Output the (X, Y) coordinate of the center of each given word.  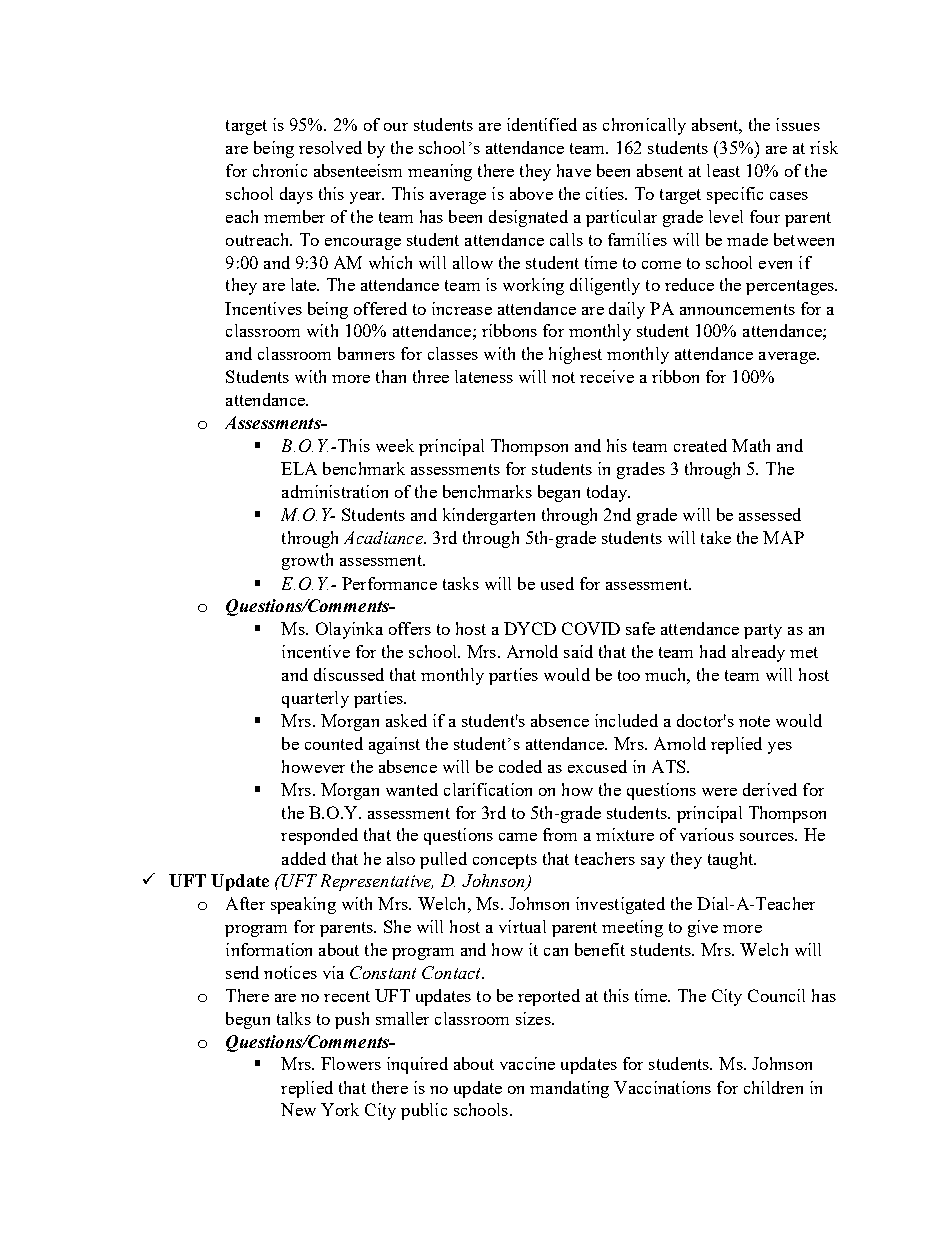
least (723, 170)
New (298, 1109)
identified (542, 124)
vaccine (527, 1063)
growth (307, 561)
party (763, 631)
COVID (591, 628)
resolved (330, 147)
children (773, 1087)
